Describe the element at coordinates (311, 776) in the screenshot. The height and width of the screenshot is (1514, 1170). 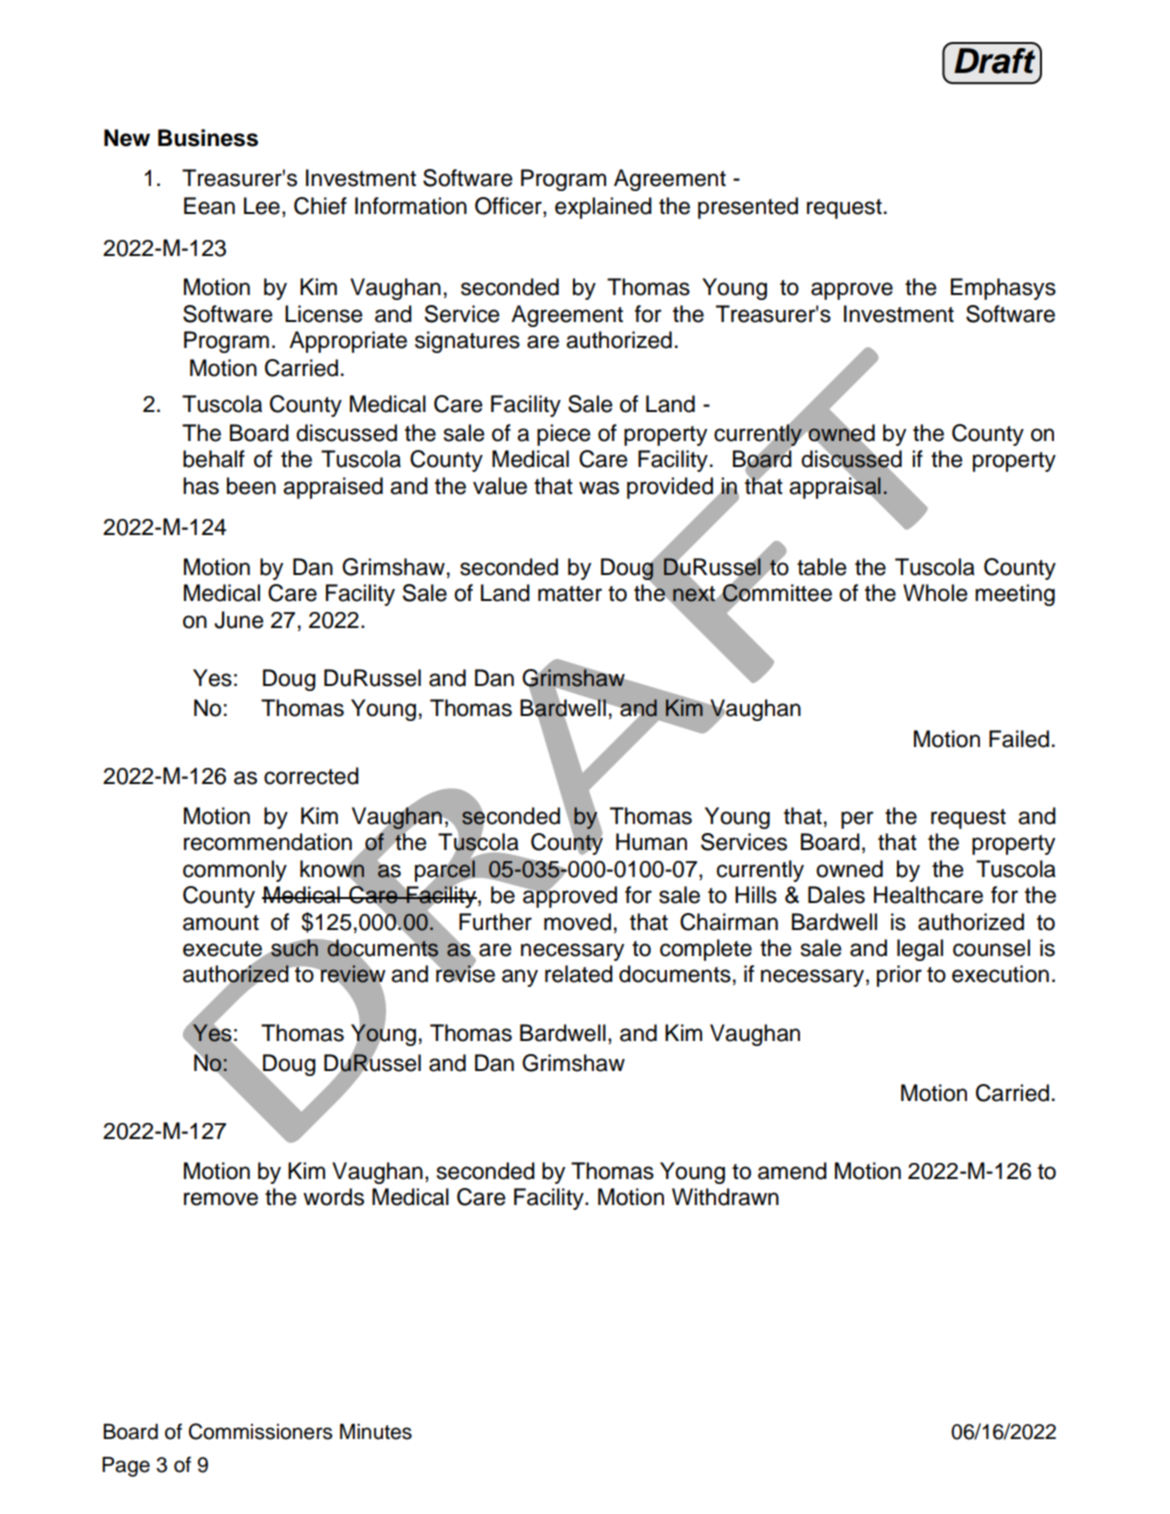
I see `corrected` at that location.
